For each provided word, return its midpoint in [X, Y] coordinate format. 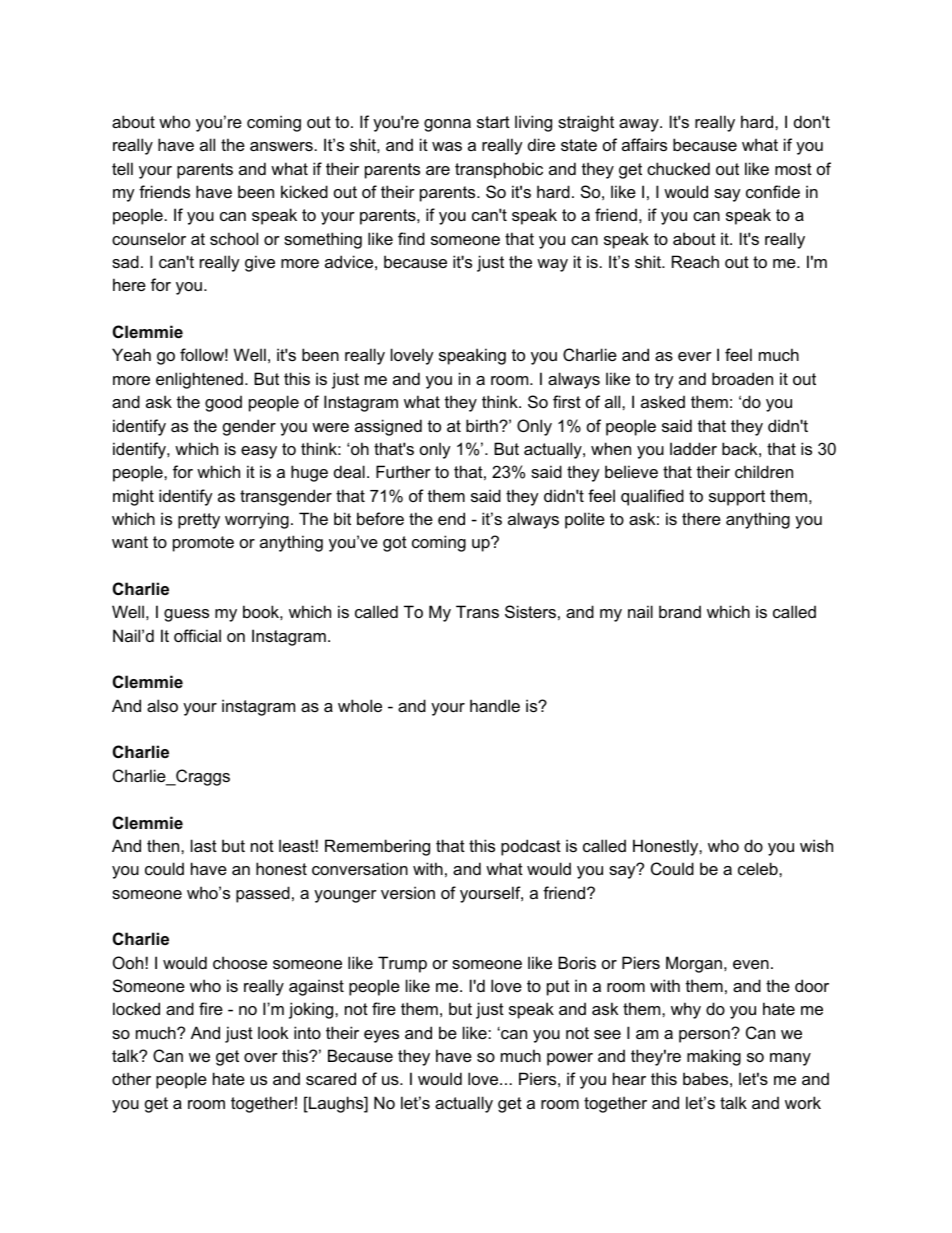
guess [186, 615]
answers [281, 146]
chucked [678, 168]
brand [680, 611]
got [395, 544]
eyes [381, 1036]
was [447, 146]
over [261, 1057]
